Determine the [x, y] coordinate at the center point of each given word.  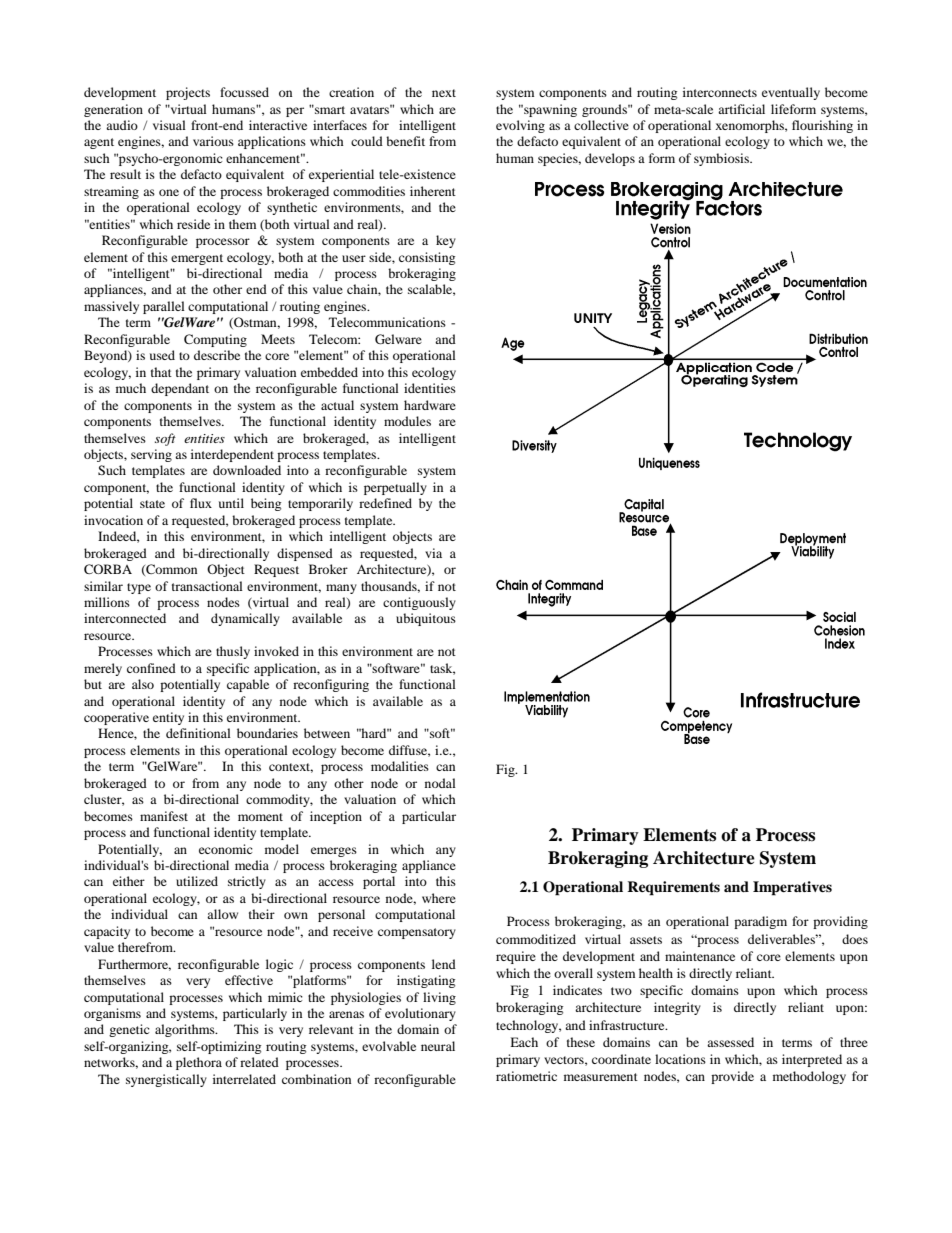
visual [169, 125]
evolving [520, 126]
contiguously [419, 603]
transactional [207, 586]
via [433, 553]
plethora [199, 1063]
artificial [741, 109]
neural [438, 1046]
